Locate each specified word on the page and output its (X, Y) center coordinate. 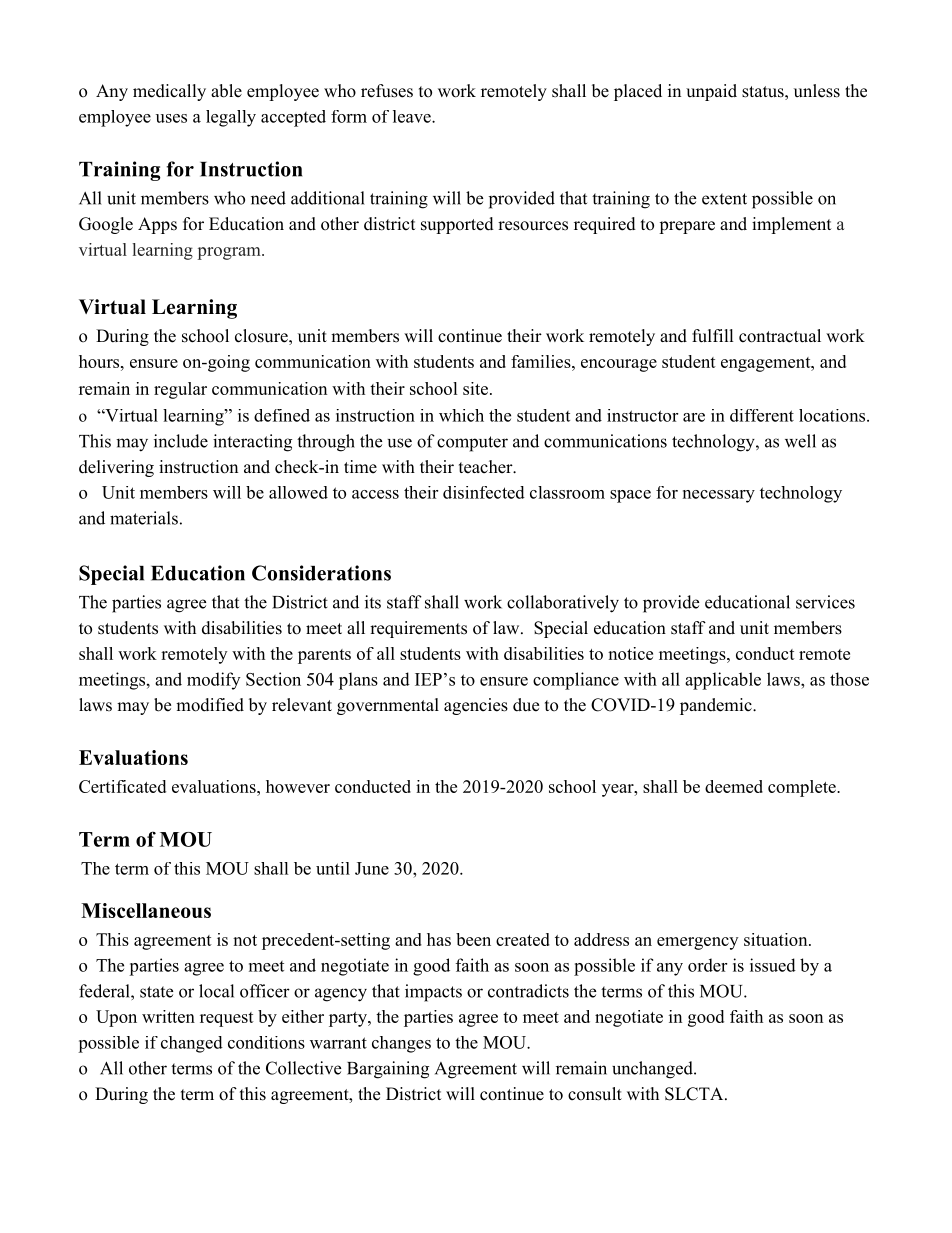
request (227, 1019)
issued (773, 965)
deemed (734, 786)
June (372, 868)
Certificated (122, 786)
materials (144, 518)
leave (413, 116)
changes (401, 1044)
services (825, 602)
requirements (418, 629)
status (763, 92)
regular (180, 390)
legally (231, 118)
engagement (766, 364)
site (475, 388)
